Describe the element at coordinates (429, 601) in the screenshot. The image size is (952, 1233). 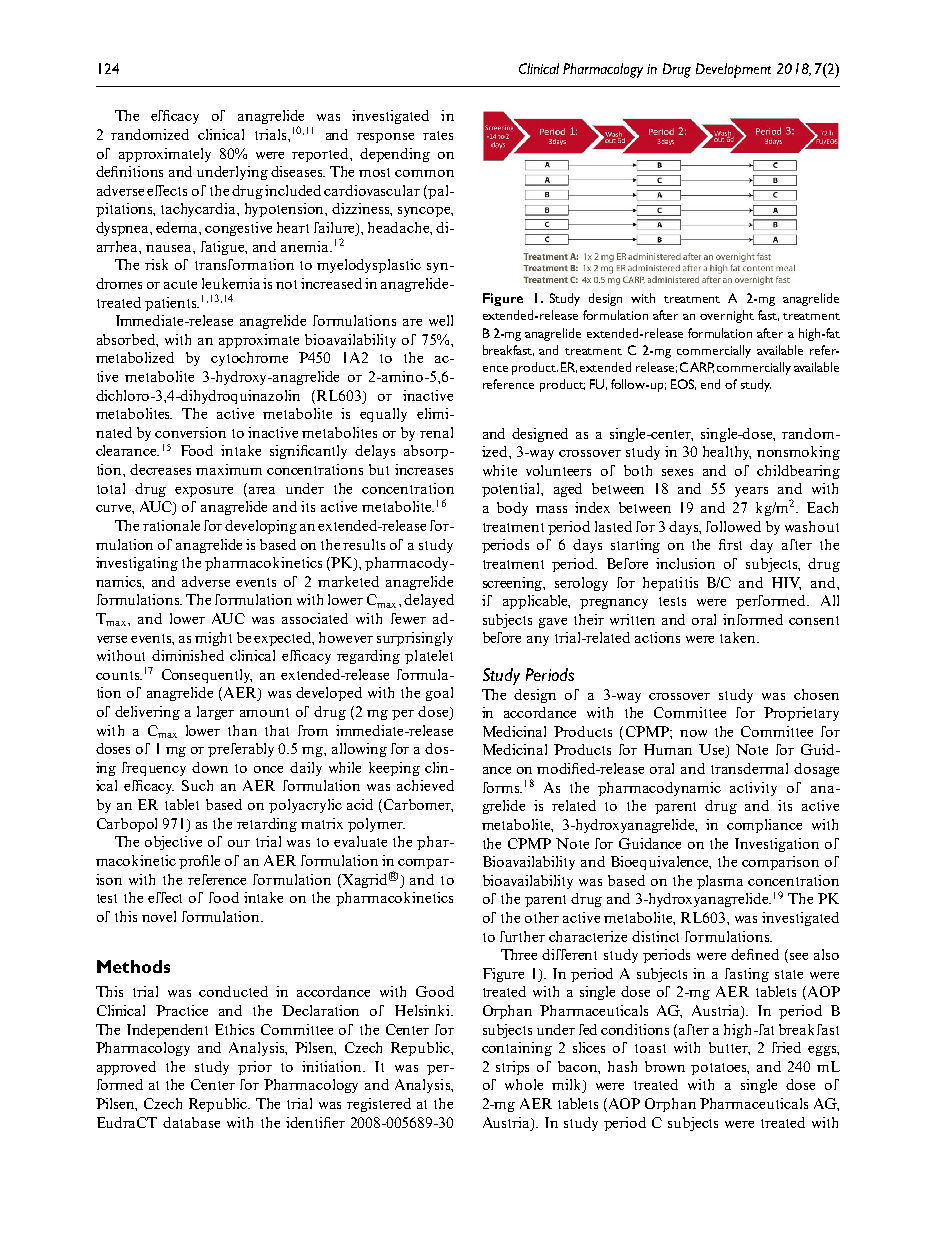
I see `delayed` at that location.
